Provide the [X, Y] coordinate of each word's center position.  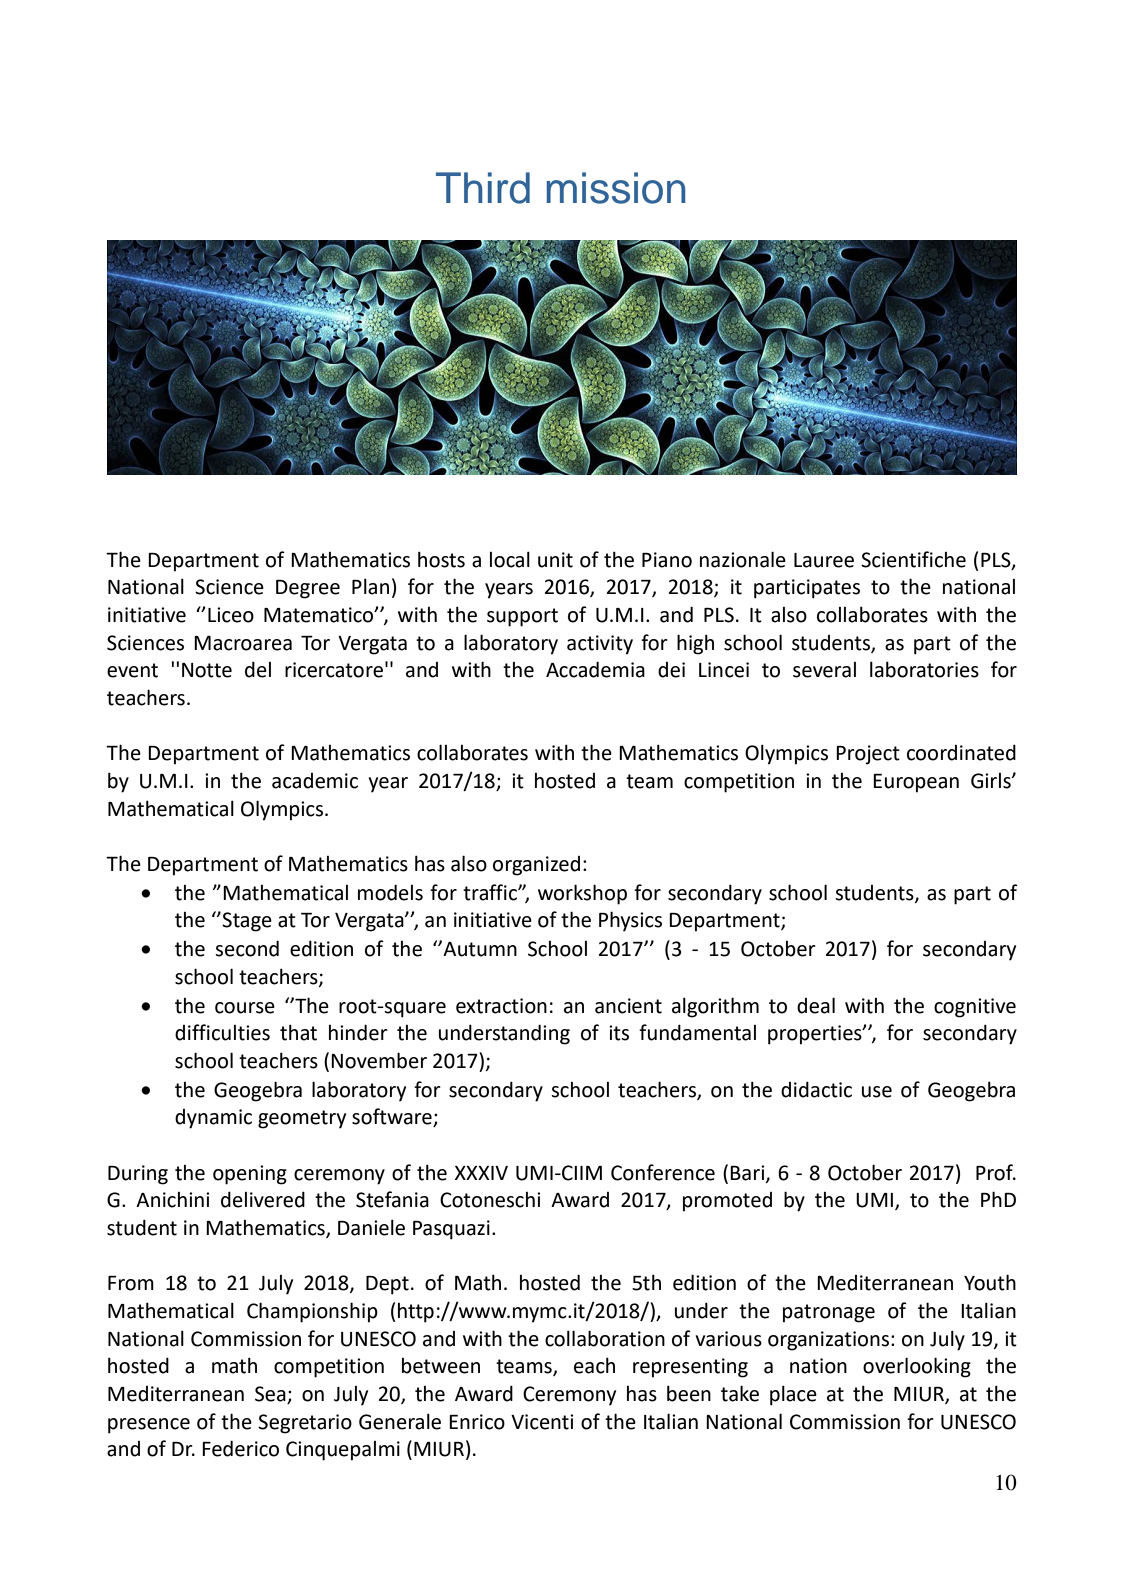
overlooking [917, 1367]
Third [483, 188]
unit [555, 560]
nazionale [743, 559]
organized [536, 866]
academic [315, 781]
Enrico [477, 1422]
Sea [271, 1395]
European [916, 783]
